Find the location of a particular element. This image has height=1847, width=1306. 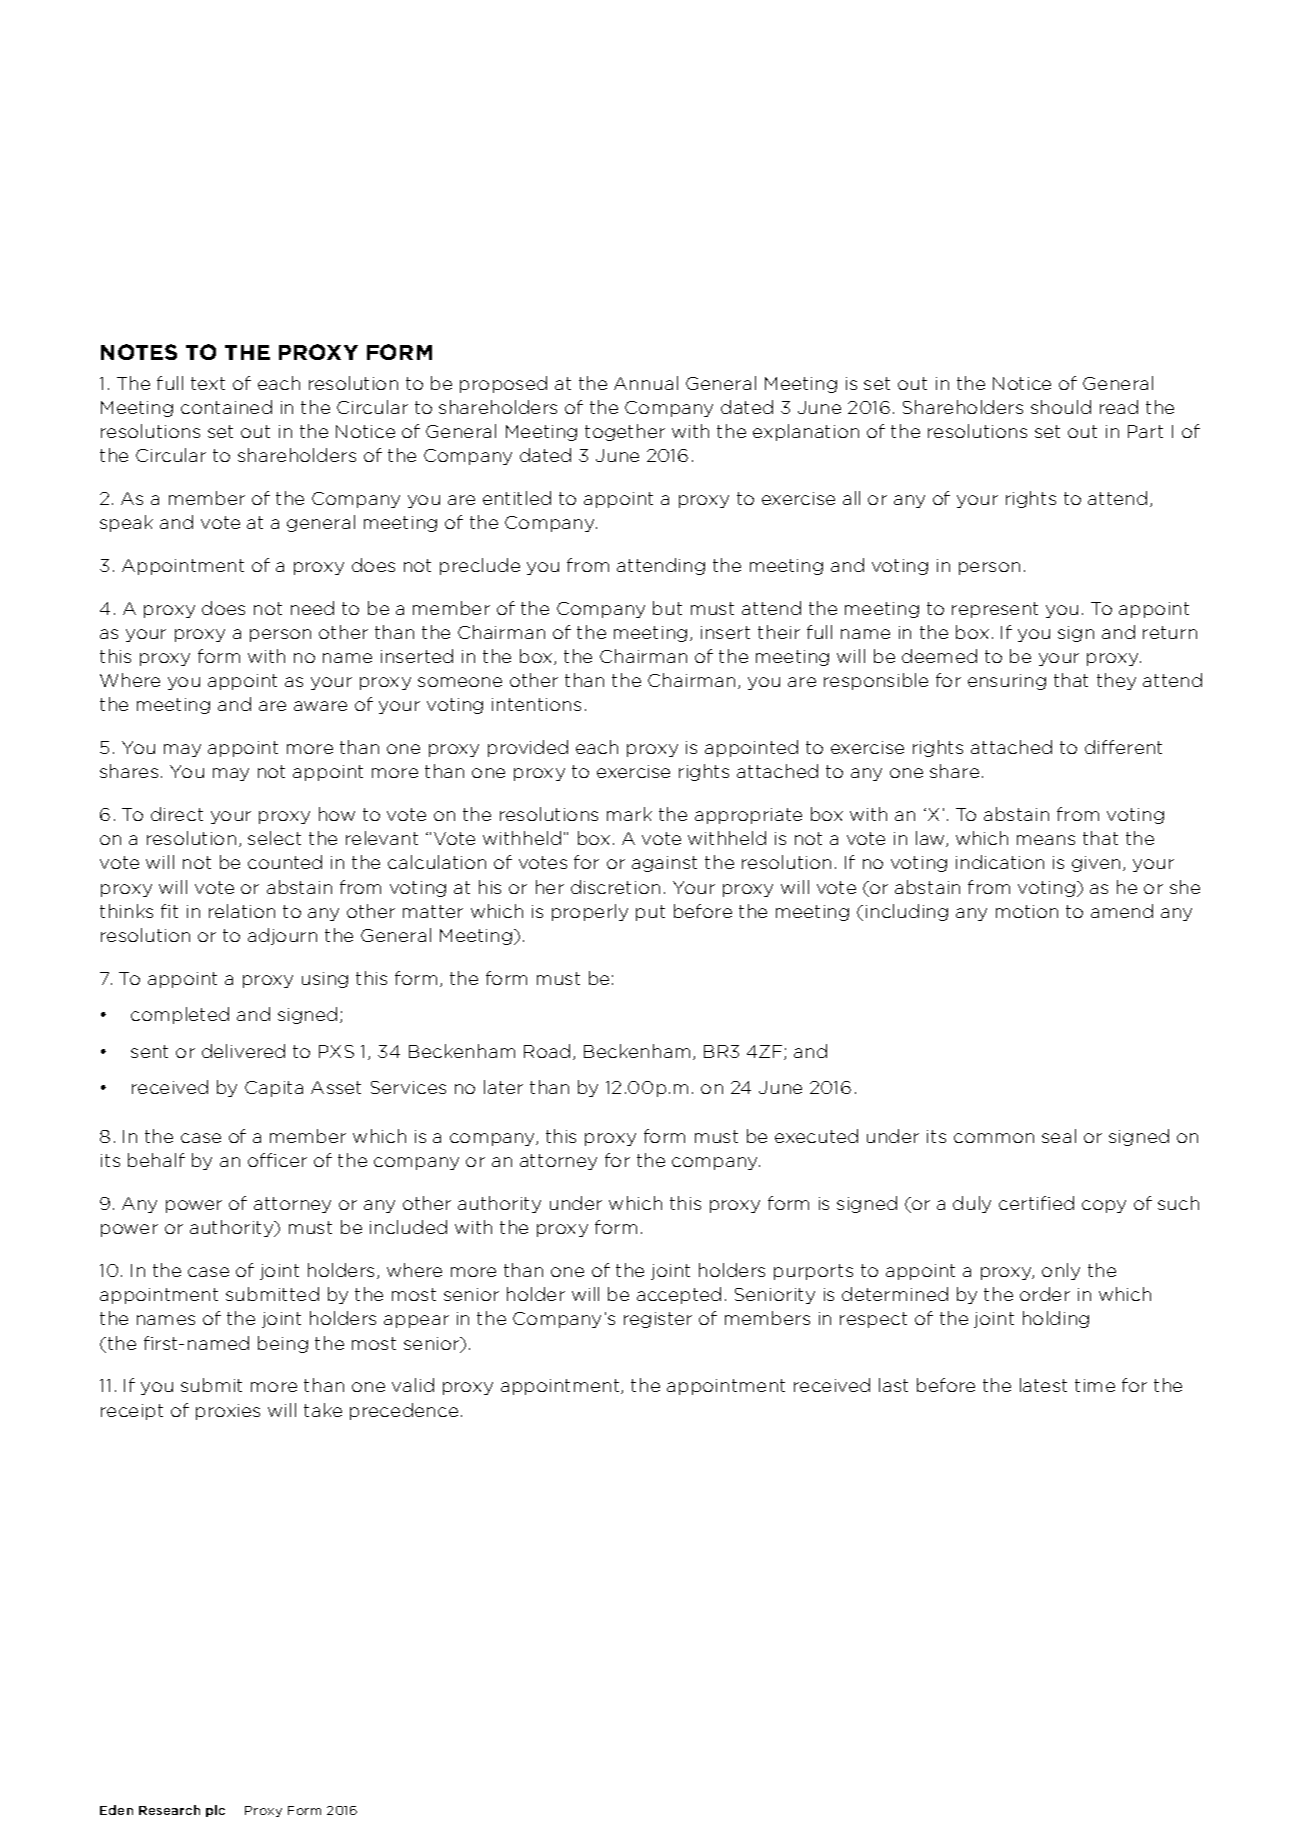

against is located at coordinates (664, 864).
